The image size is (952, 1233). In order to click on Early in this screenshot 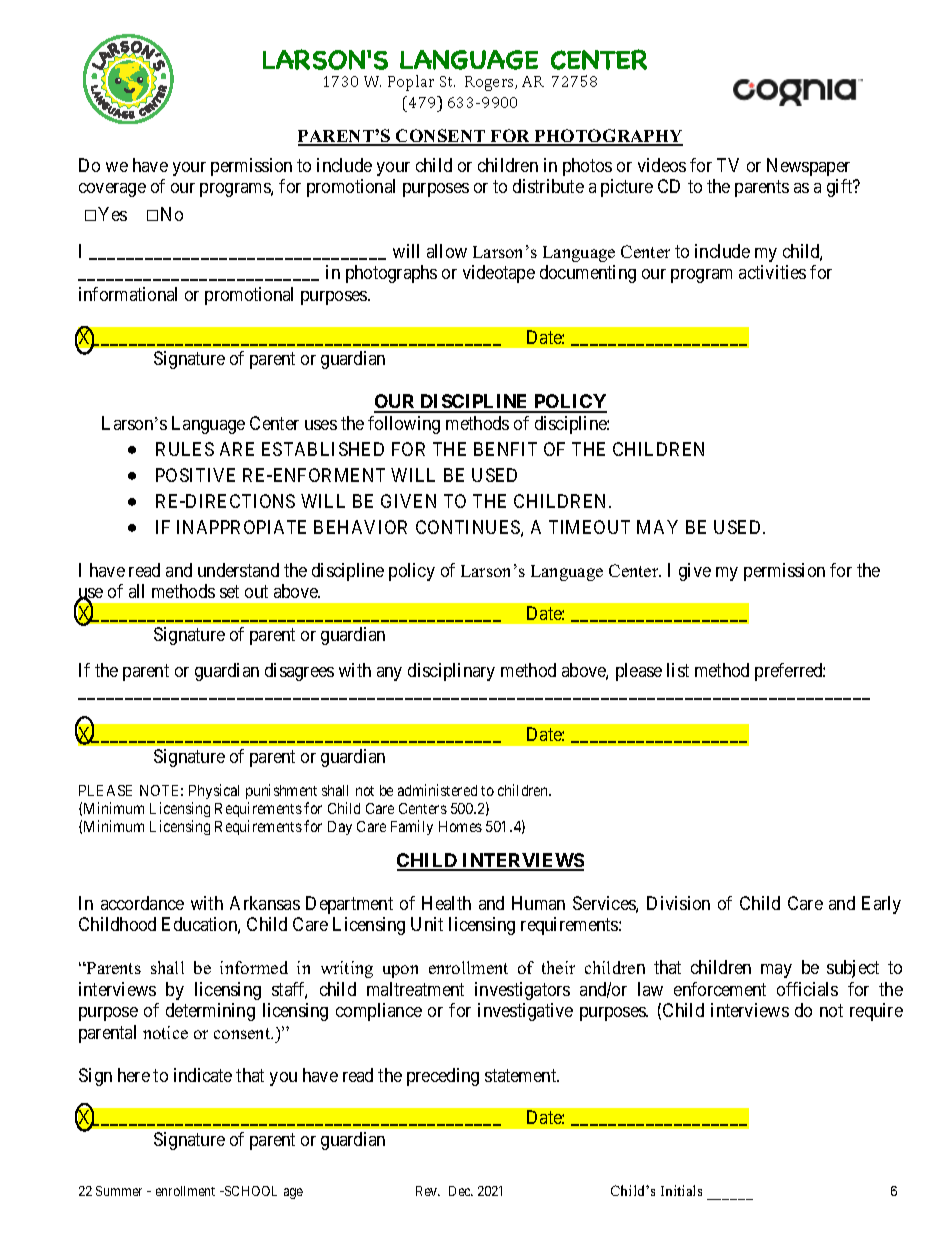, I will do `click(881, 905)`.
